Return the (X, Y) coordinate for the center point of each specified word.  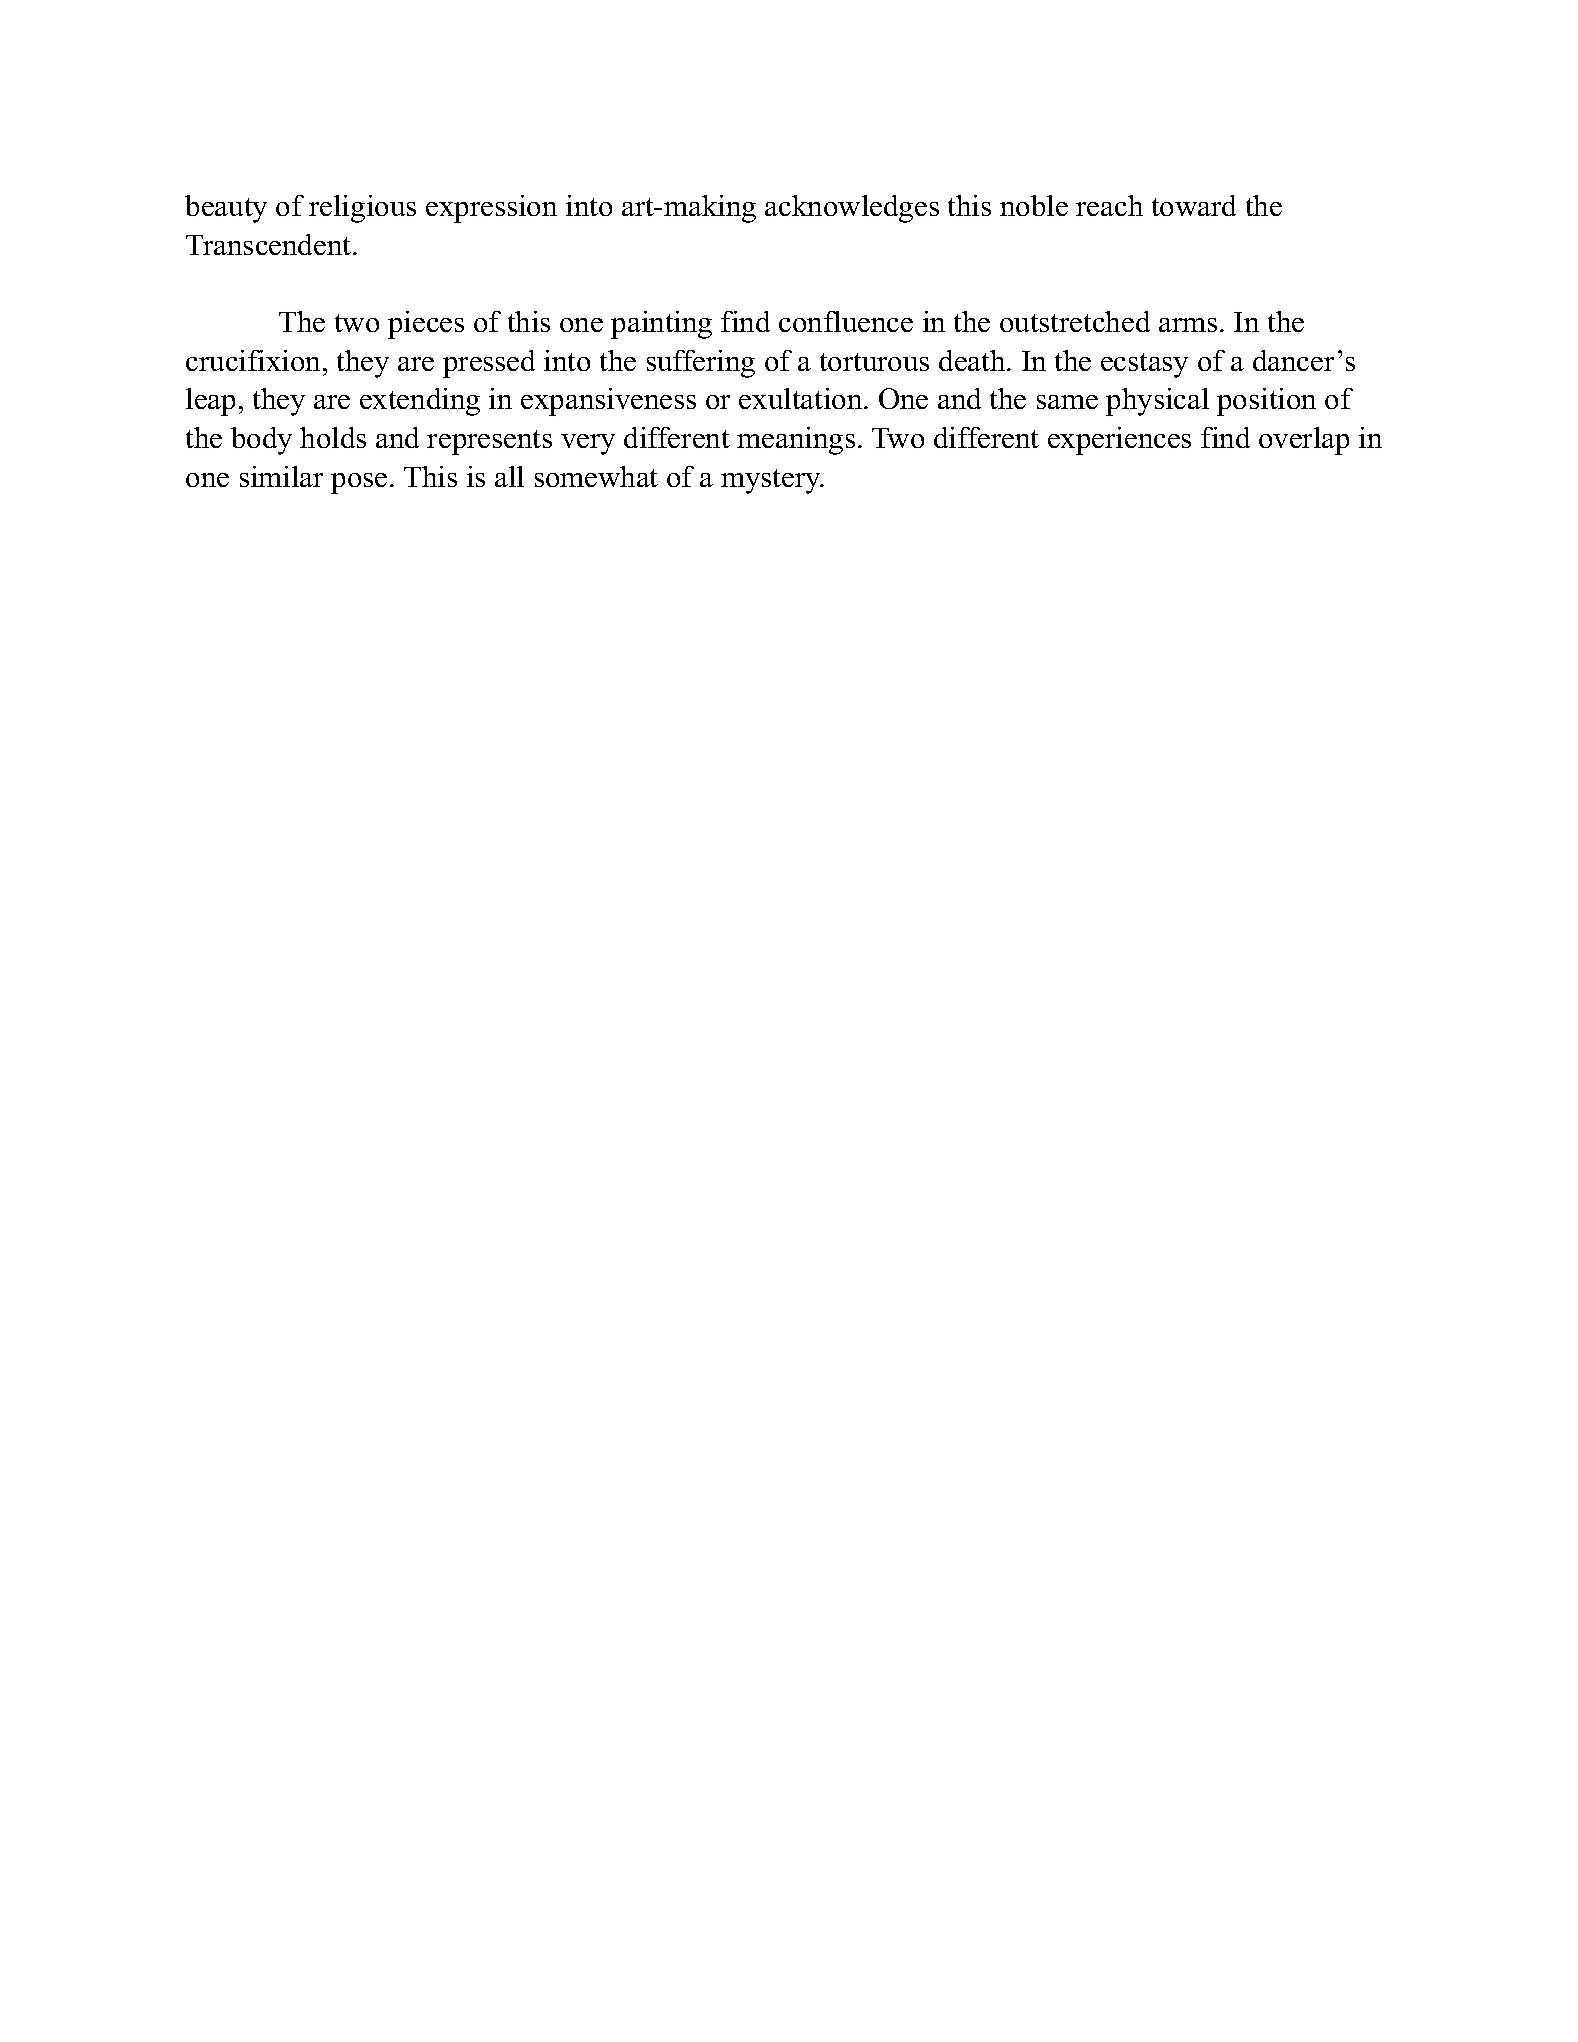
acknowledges (852, 209)
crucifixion (255, 360)
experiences (1119, 441)
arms (1188, 325)
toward (1194, 205)
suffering (701, 364)
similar (281, 476)
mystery (772, 481)
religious (362, 209)
